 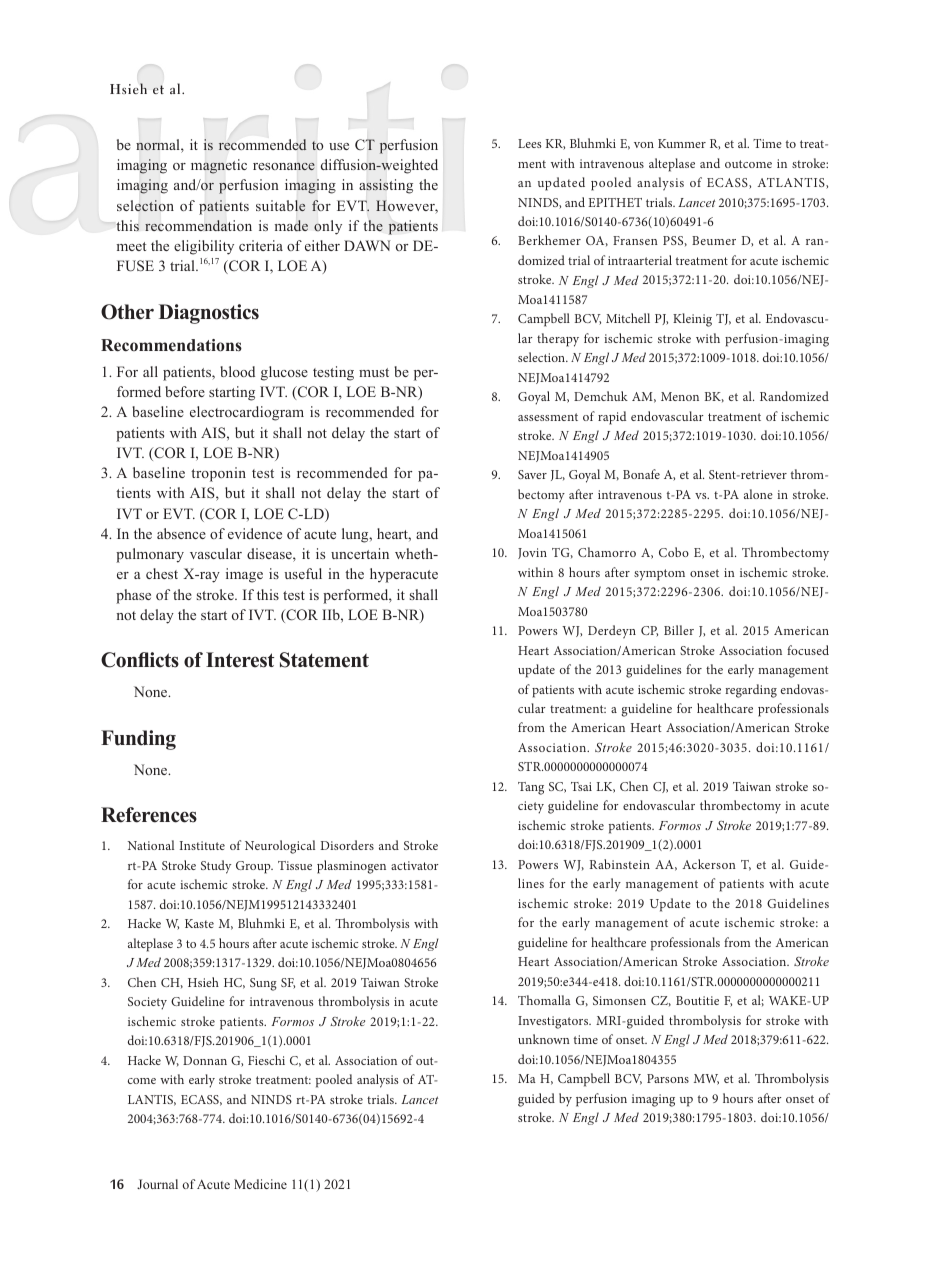 What do you see at coordinates (219, 166) in the document?
I see `magnetic` at bounding box center [219, 166].
